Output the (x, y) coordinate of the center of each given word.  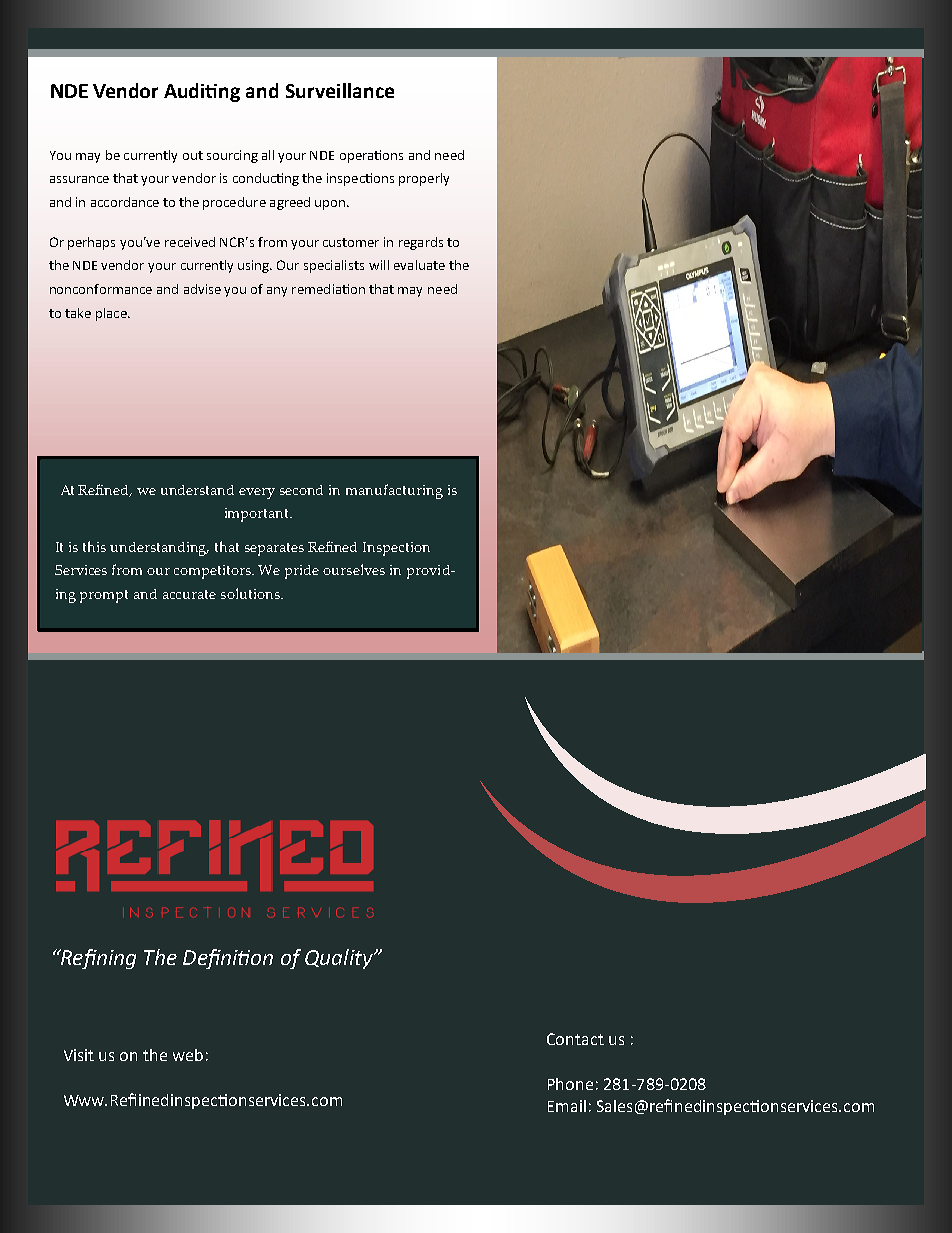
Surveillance (340, 90)
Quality (340, 959)
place (112, 314)
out (193, 155)
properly (424, 179)
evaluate (419, 265)
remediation (328, 289)
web (188, 1055)
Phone (570, 1084)
